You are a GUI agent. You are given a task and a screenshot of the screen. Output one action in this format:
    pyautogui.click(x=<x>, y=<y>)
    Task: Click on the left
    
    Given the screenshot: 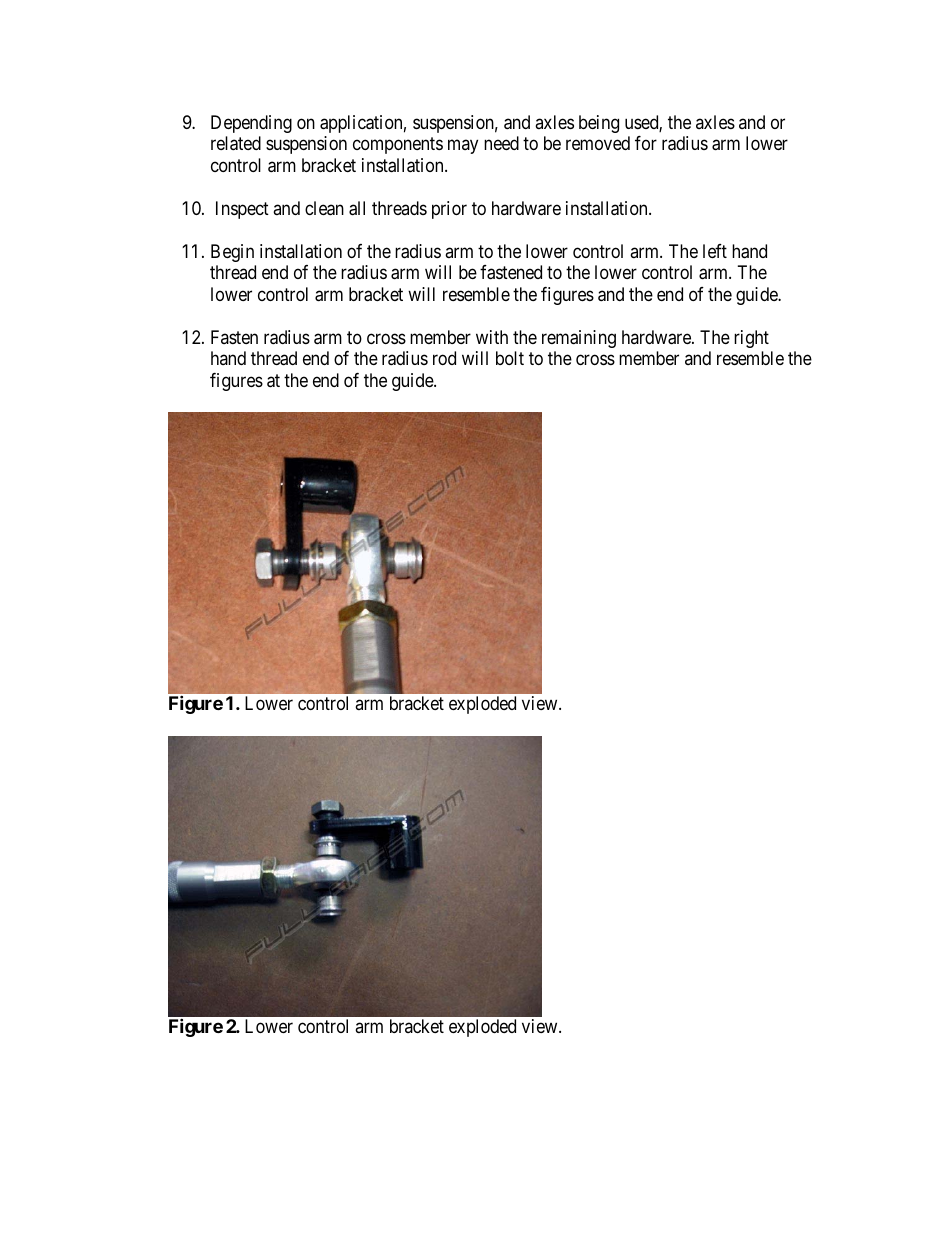 What is the action you would take?
    pyautogui.click(x=715, y=251)
